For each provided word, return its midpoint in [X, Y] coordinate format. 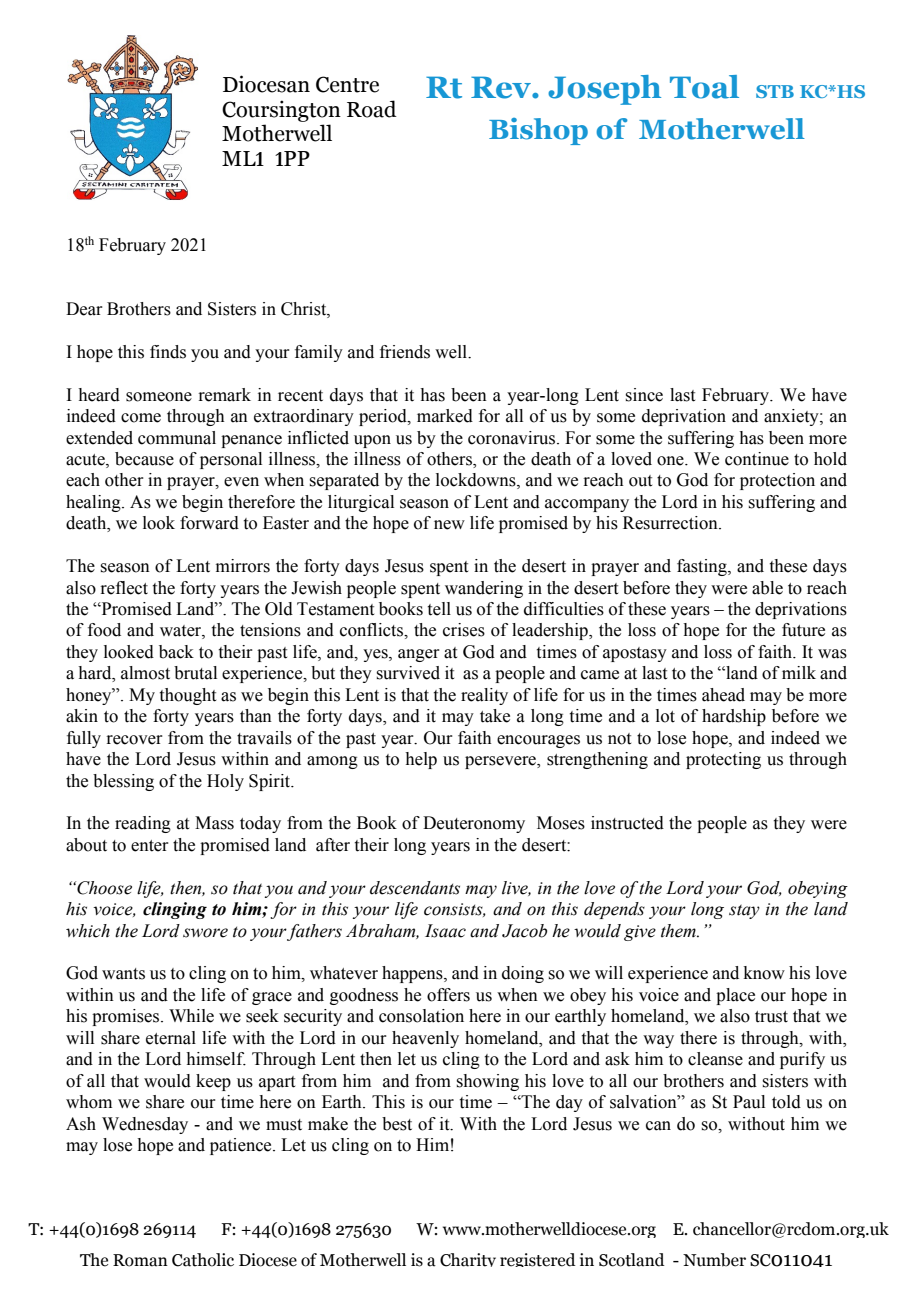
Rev [502, 87]
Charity [468, 1260]
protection [777, 481]
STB [775, 91]
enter [150, 846]
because [144, 459]
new [449, 525]
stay [744, 912]
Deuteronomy [474, 824]
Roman [140, 1260]
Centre [347, 84]
